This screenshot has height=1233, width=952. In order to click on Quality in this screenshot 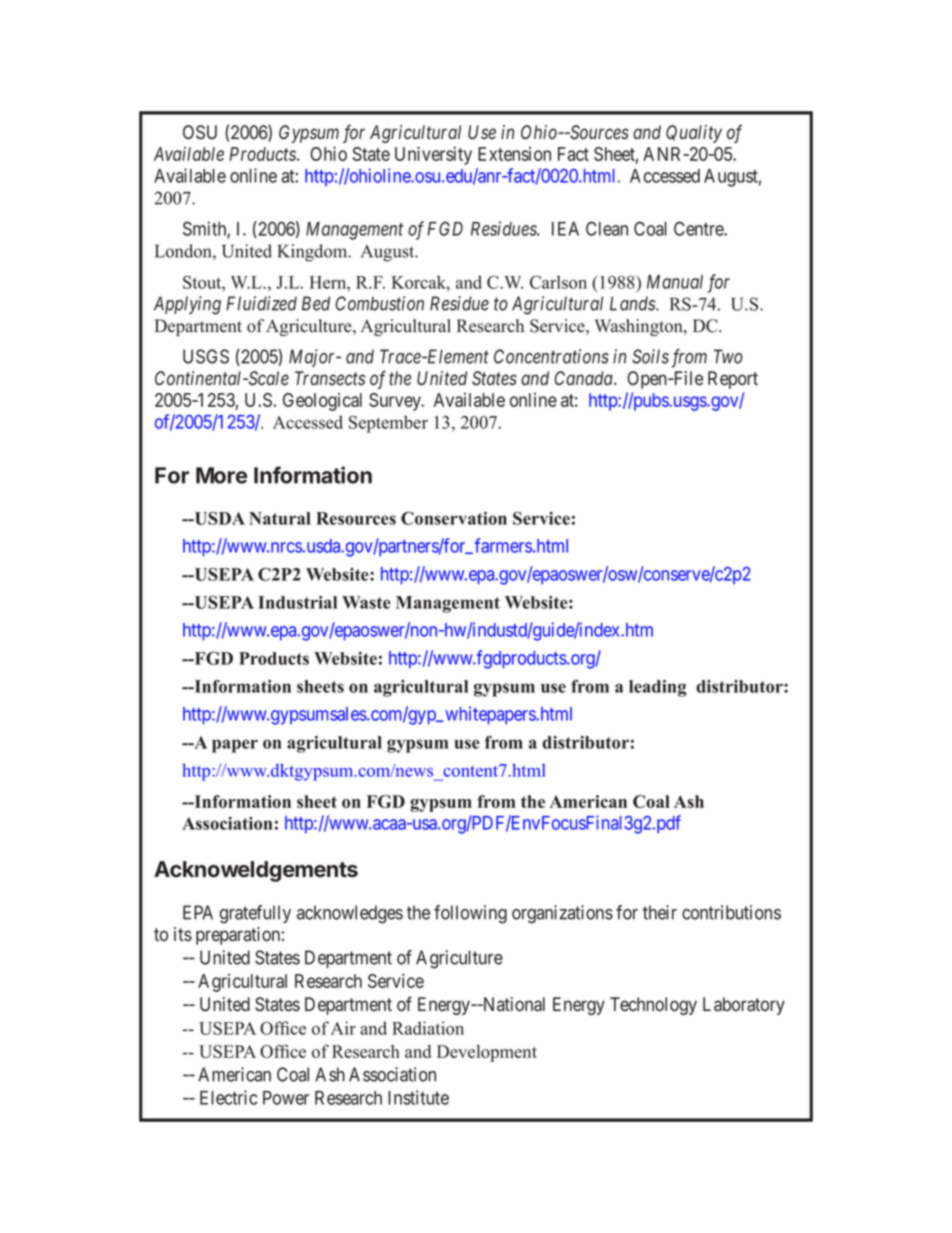, I will do `click(694, 134)`.
